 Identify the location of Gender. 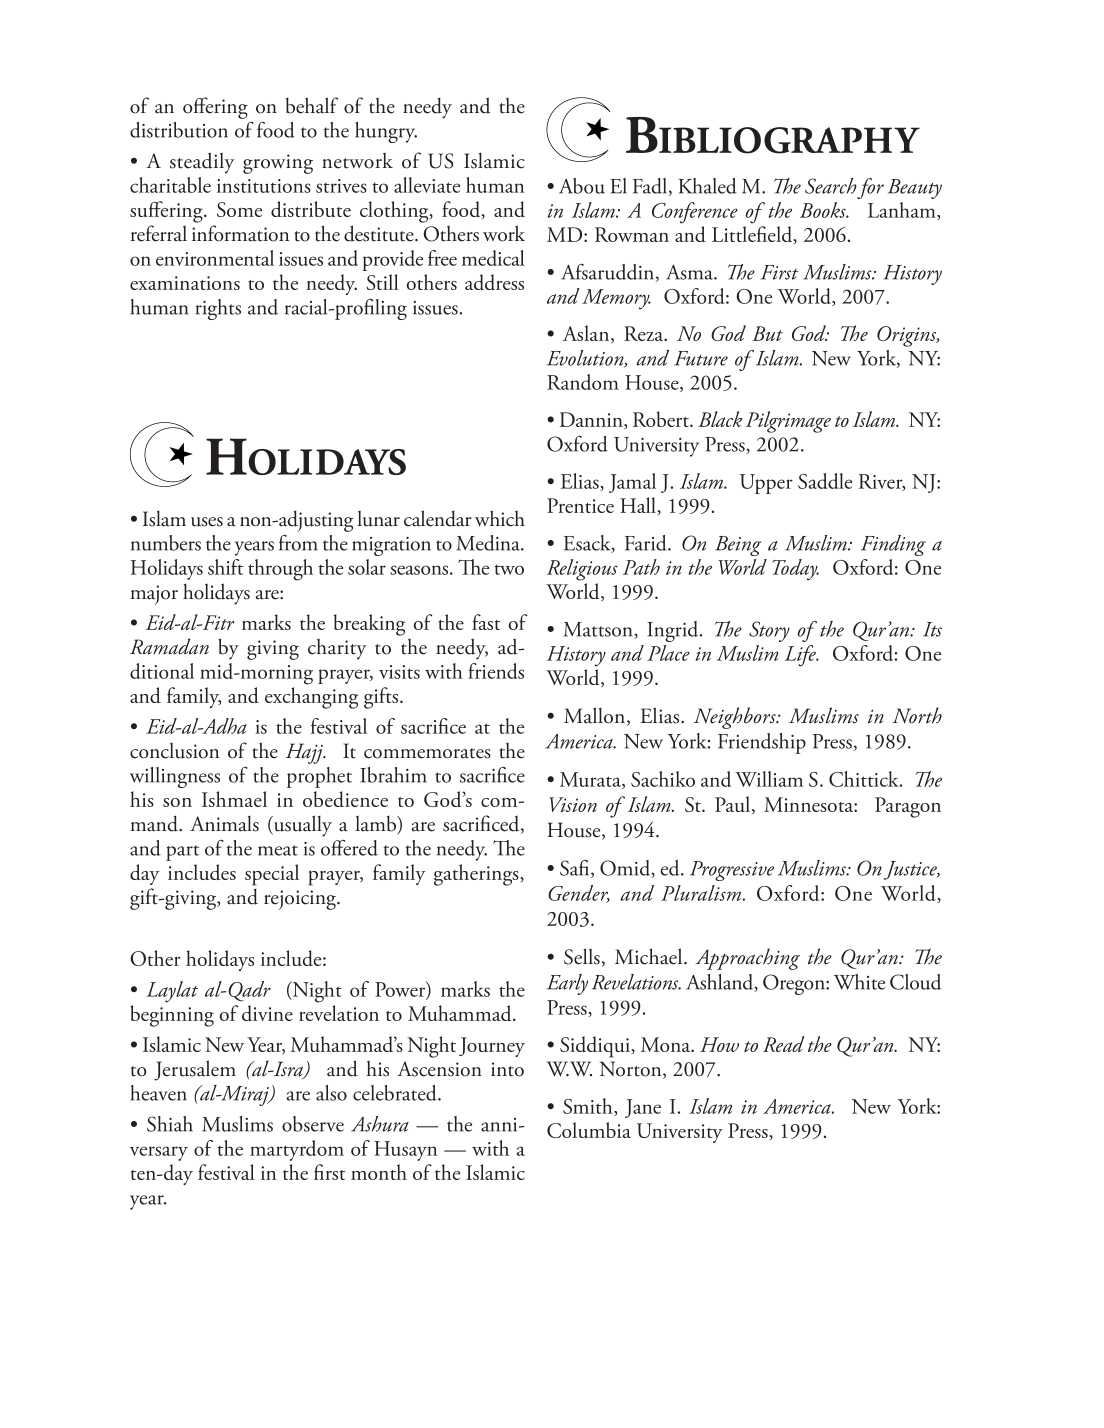
(579, 894).
